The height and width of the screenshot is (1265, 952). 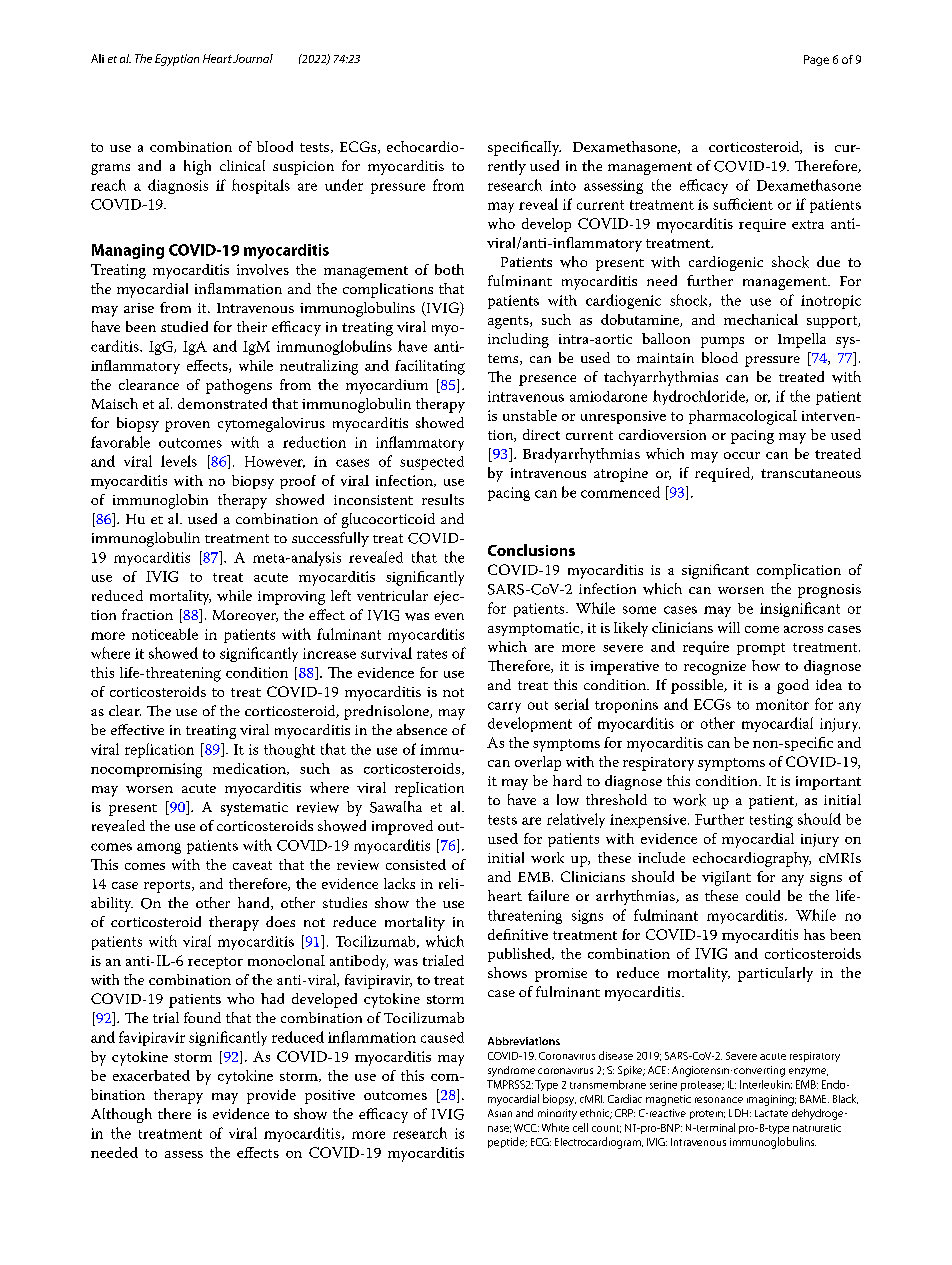 I want to click on Page, so click(x=816, y=60).
